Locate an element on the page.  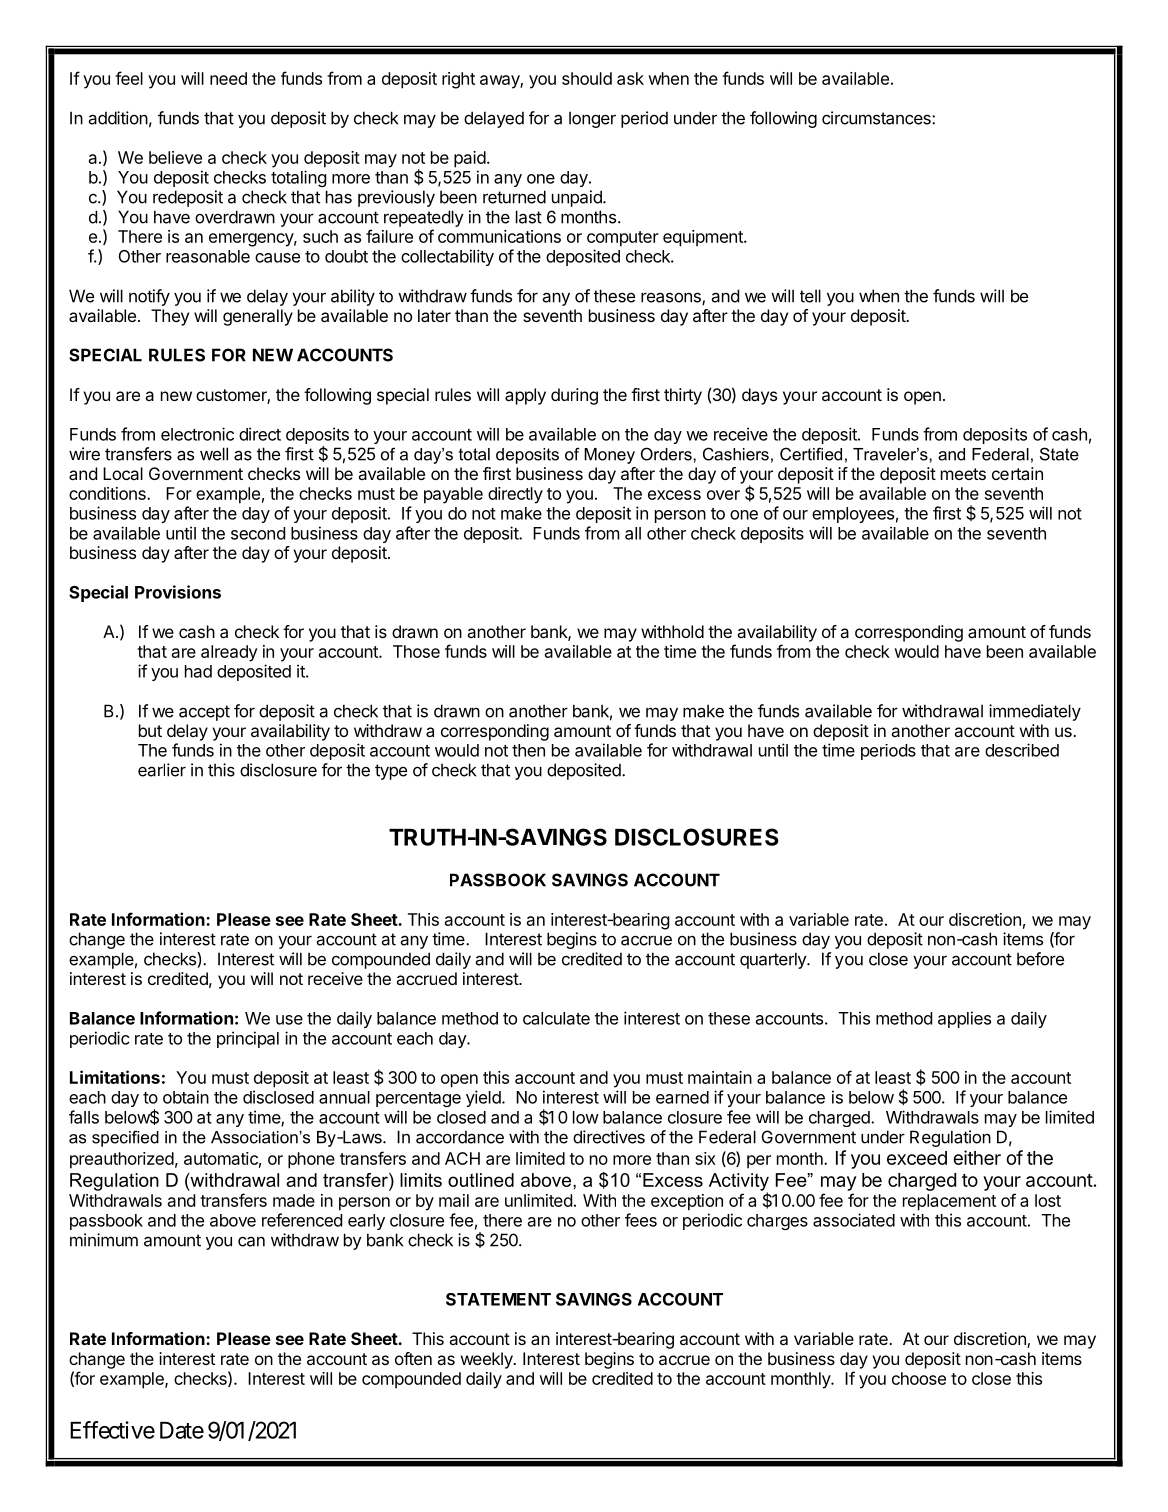
before is located at coordinates (1040, 959).
